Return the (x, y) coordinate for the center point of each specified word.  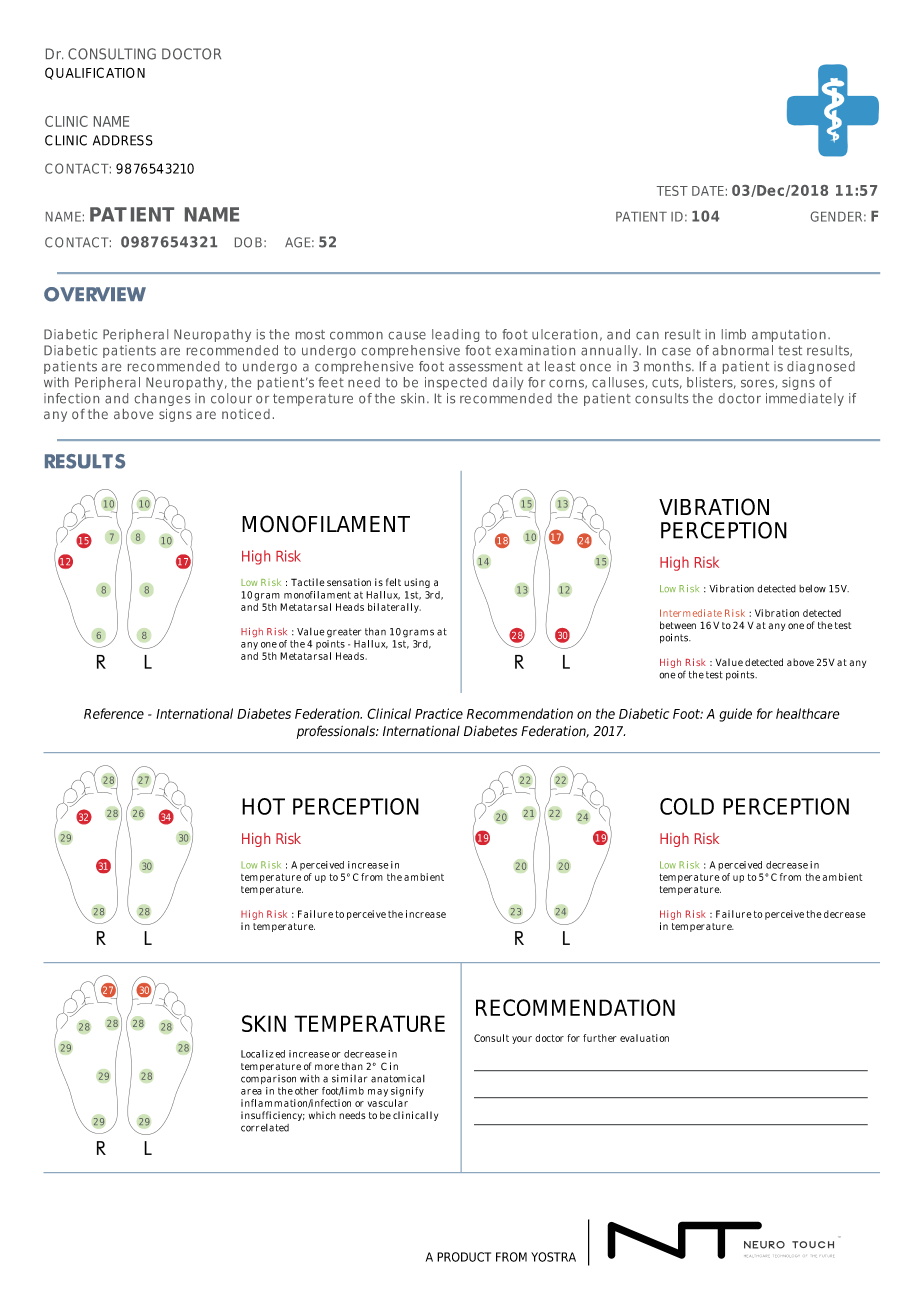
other (307, 1091)
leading (455, 335)
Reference (114, 713)
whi (316, 1115)
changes (162, 399)
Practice (439, 713)
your (522, 1040)
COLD (687, 806)
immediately (805, 399)
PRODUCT (464, 1257)
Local (252, 1054)
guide (735, 715)
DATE (708, 191)
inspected (456, 383)
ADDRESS (123, 140)
